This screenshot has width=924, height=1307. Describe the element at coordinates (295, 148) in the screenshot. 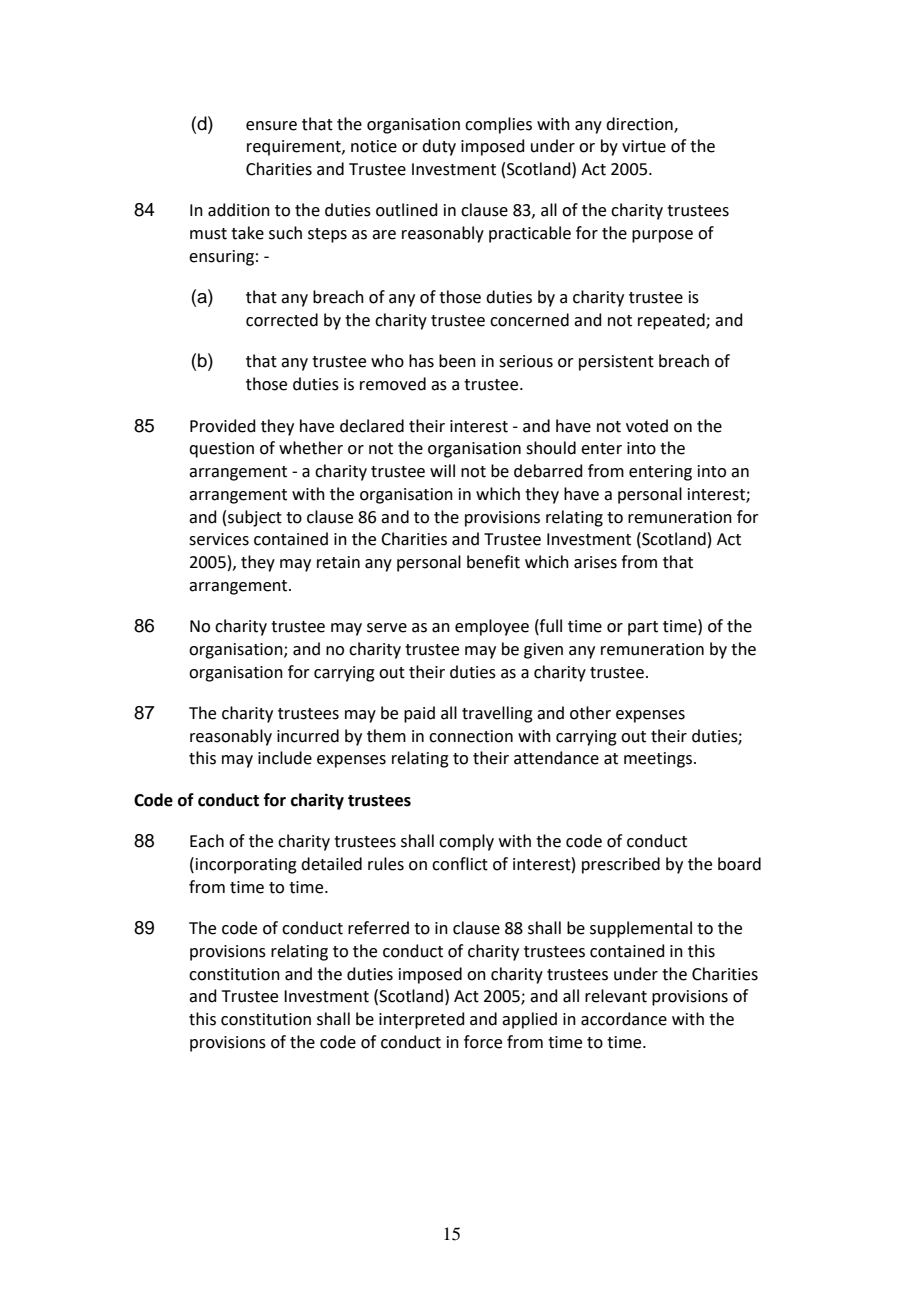

I see `requirement` at that location.
